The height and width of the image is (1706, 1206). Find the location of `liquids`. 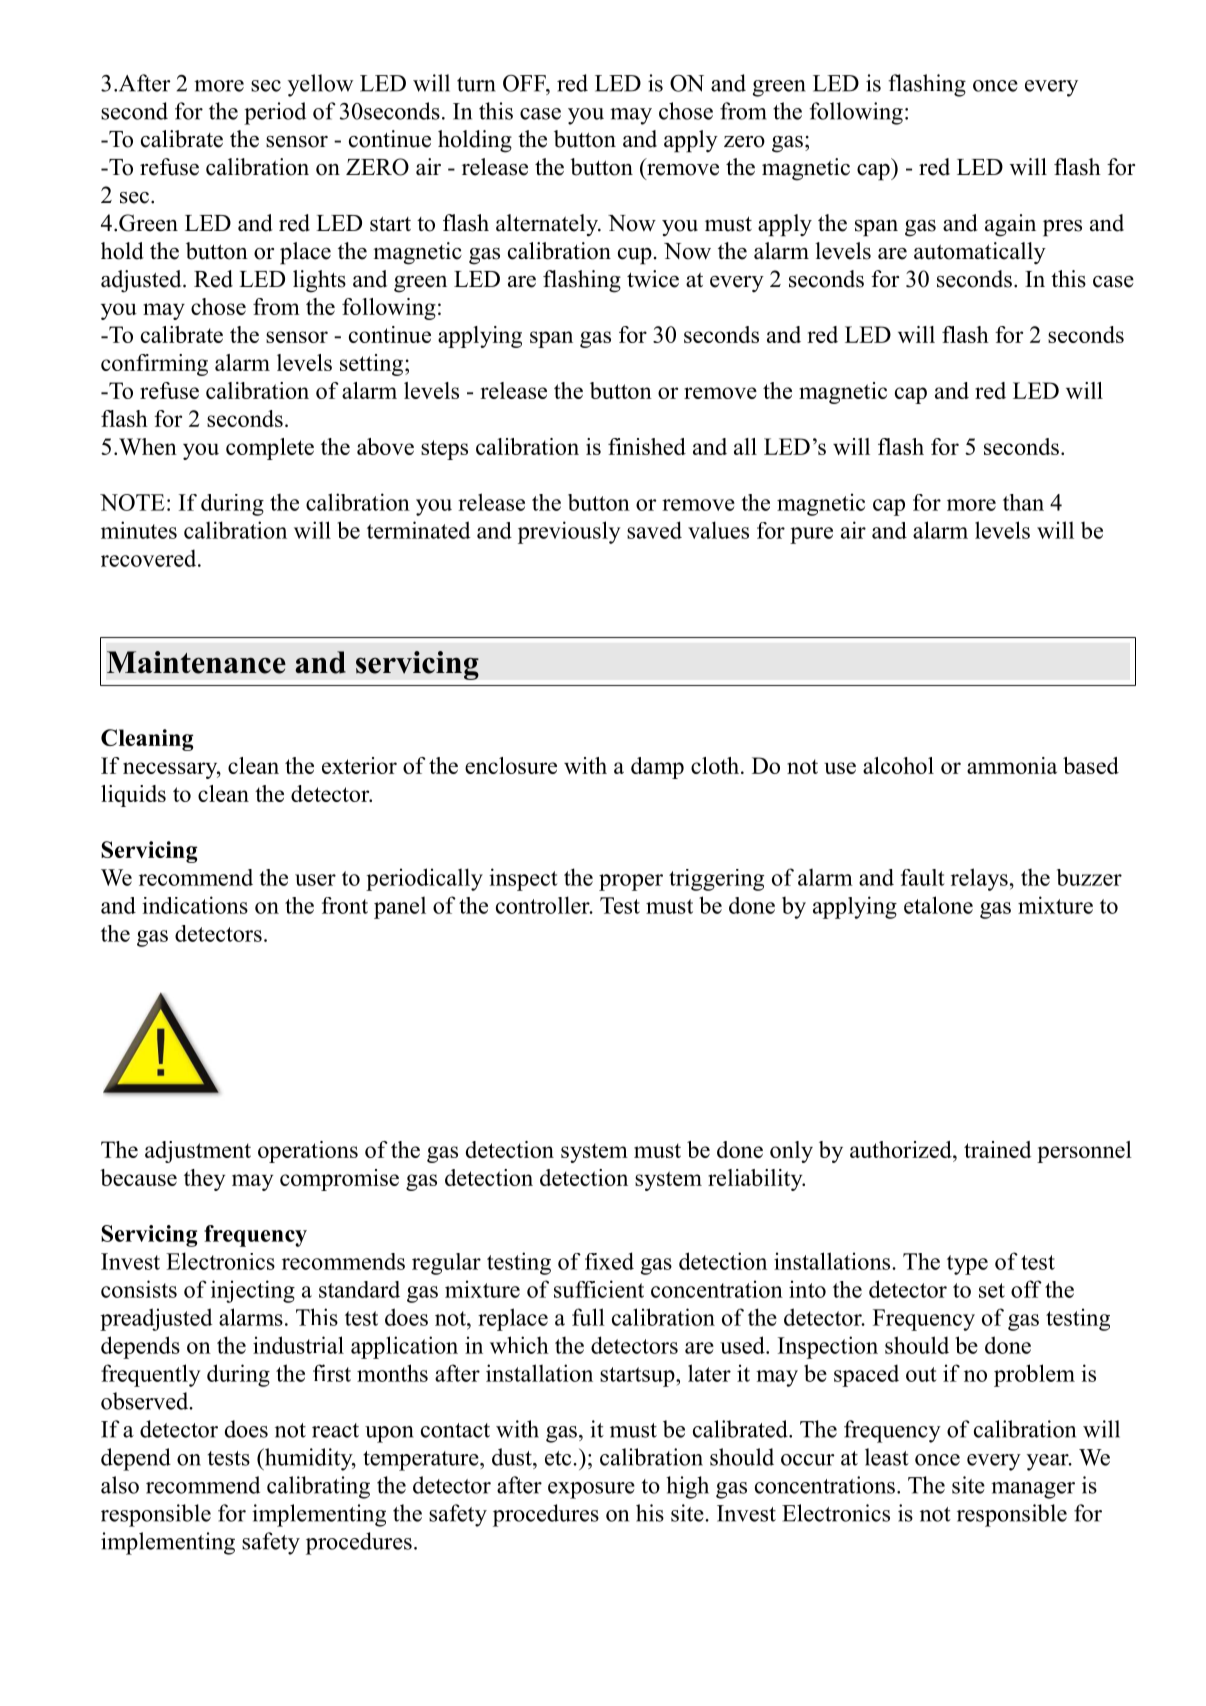

liquids is located at coordinates (133, 796).
